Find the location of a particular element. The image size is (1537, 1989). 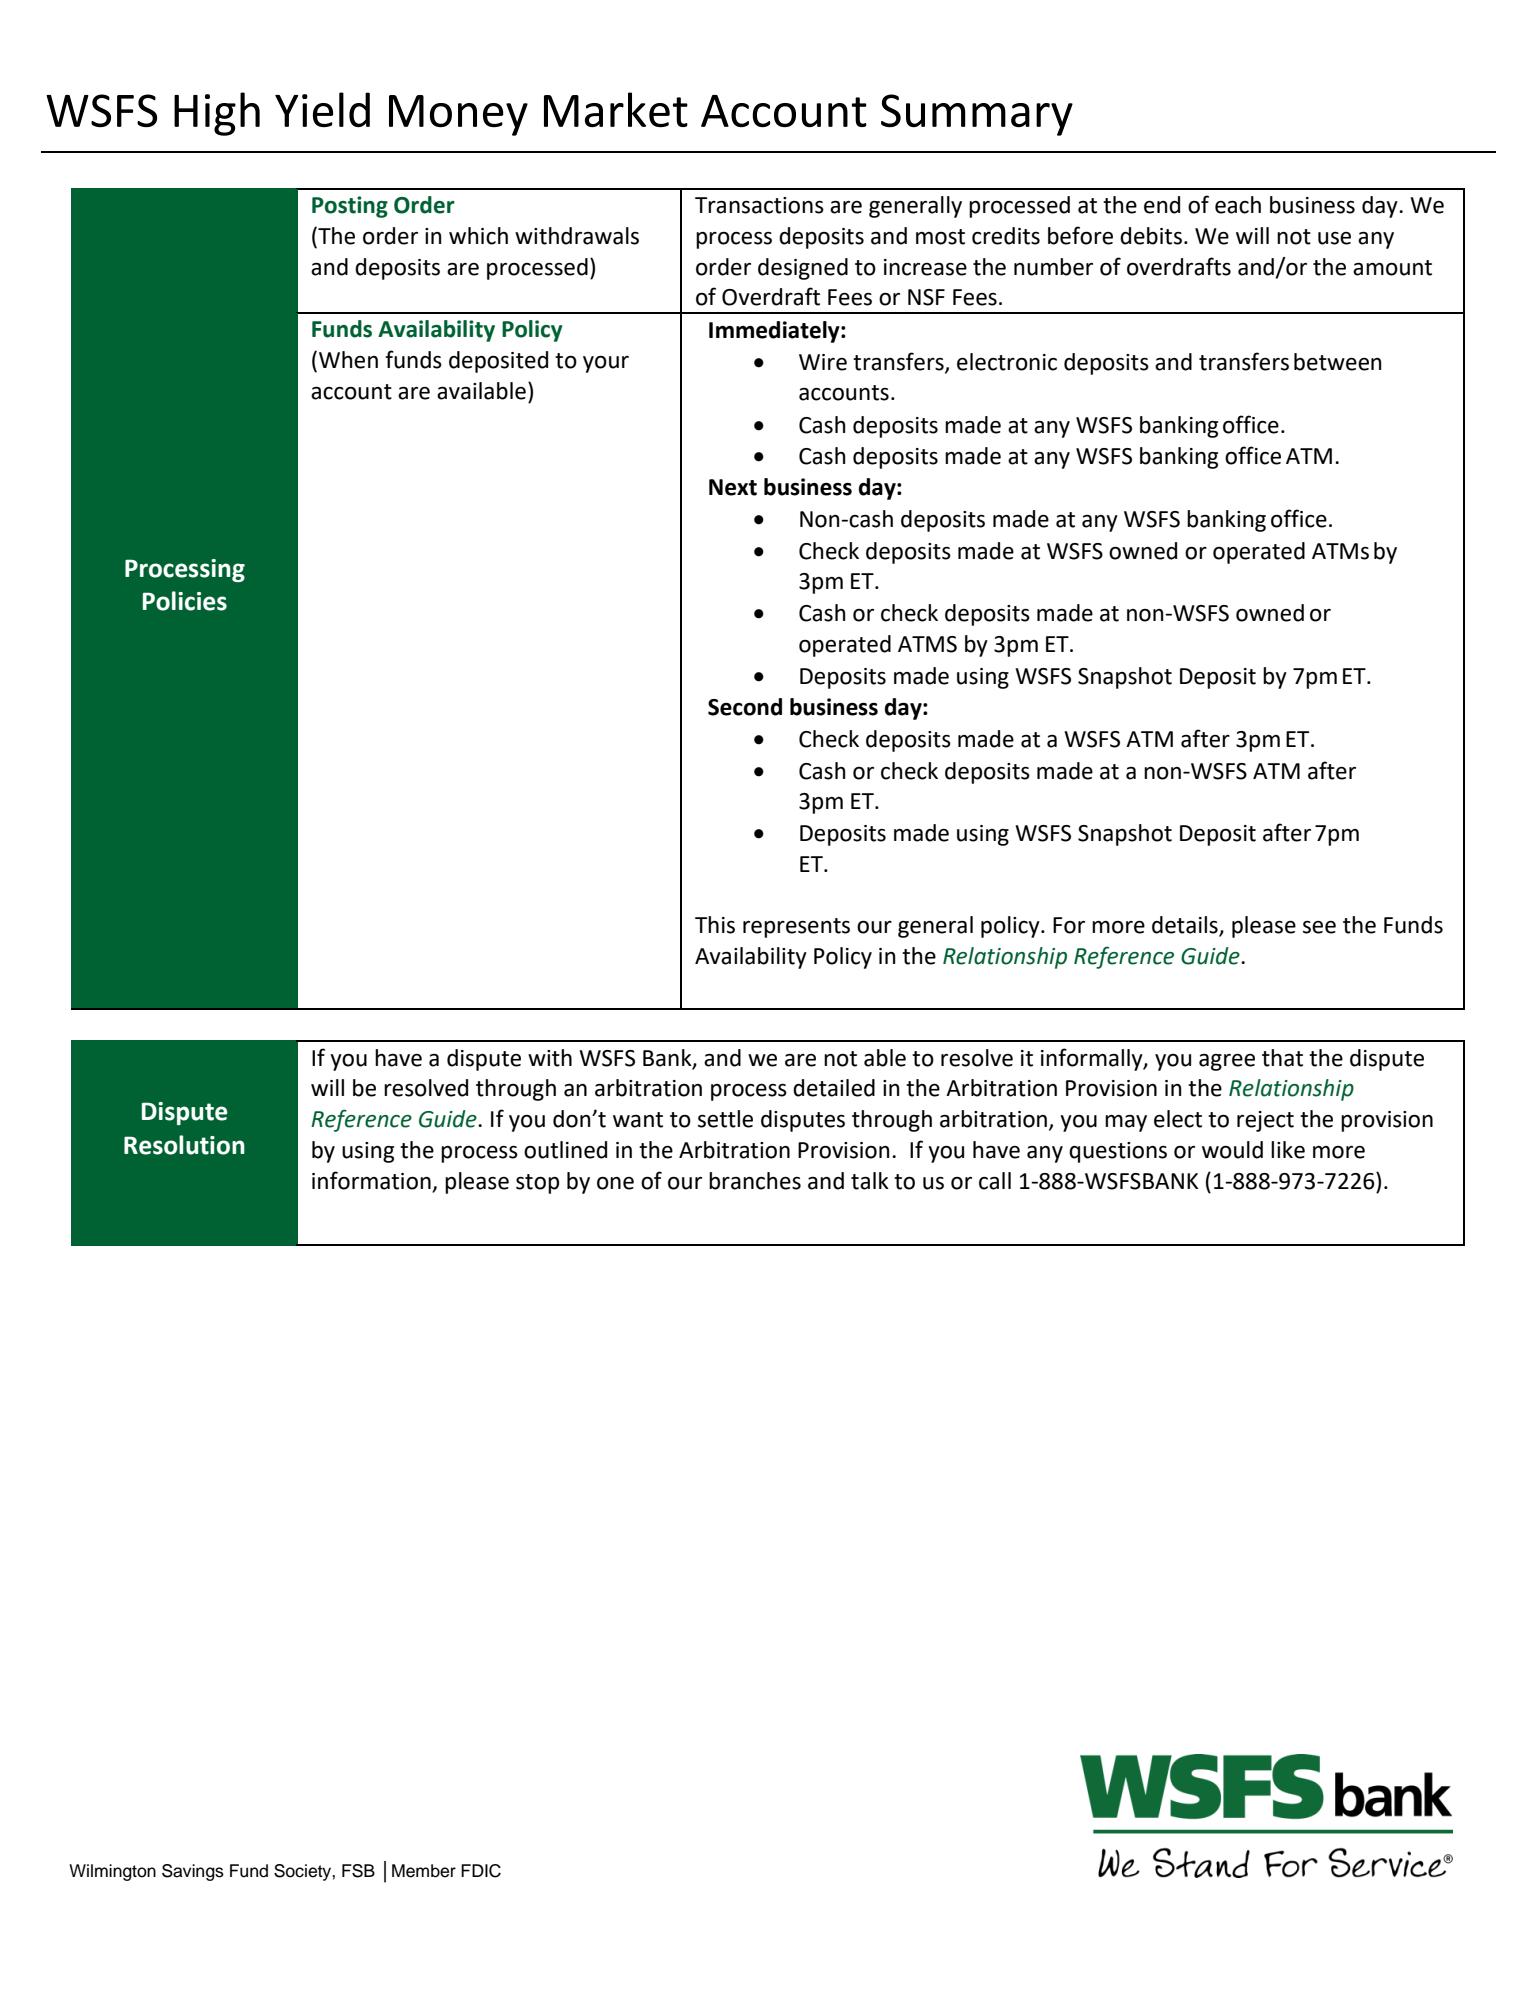

Policies is located at coordinates (185, 601).
